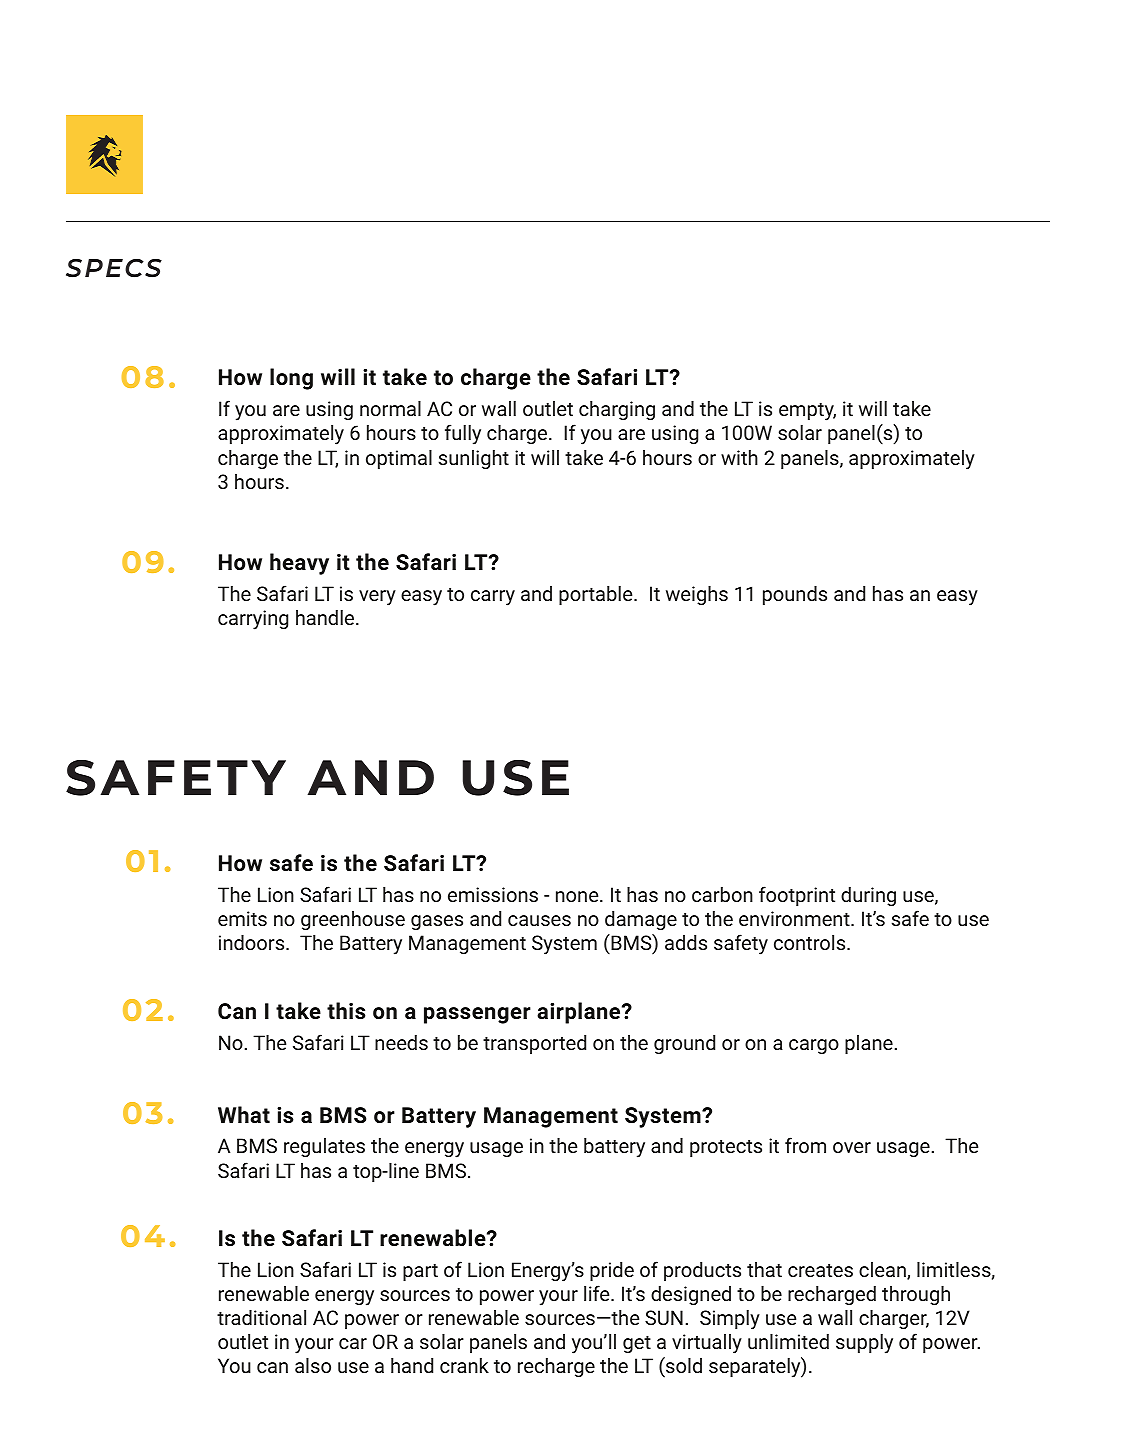  I want to click on empty, so click(807, 411).
